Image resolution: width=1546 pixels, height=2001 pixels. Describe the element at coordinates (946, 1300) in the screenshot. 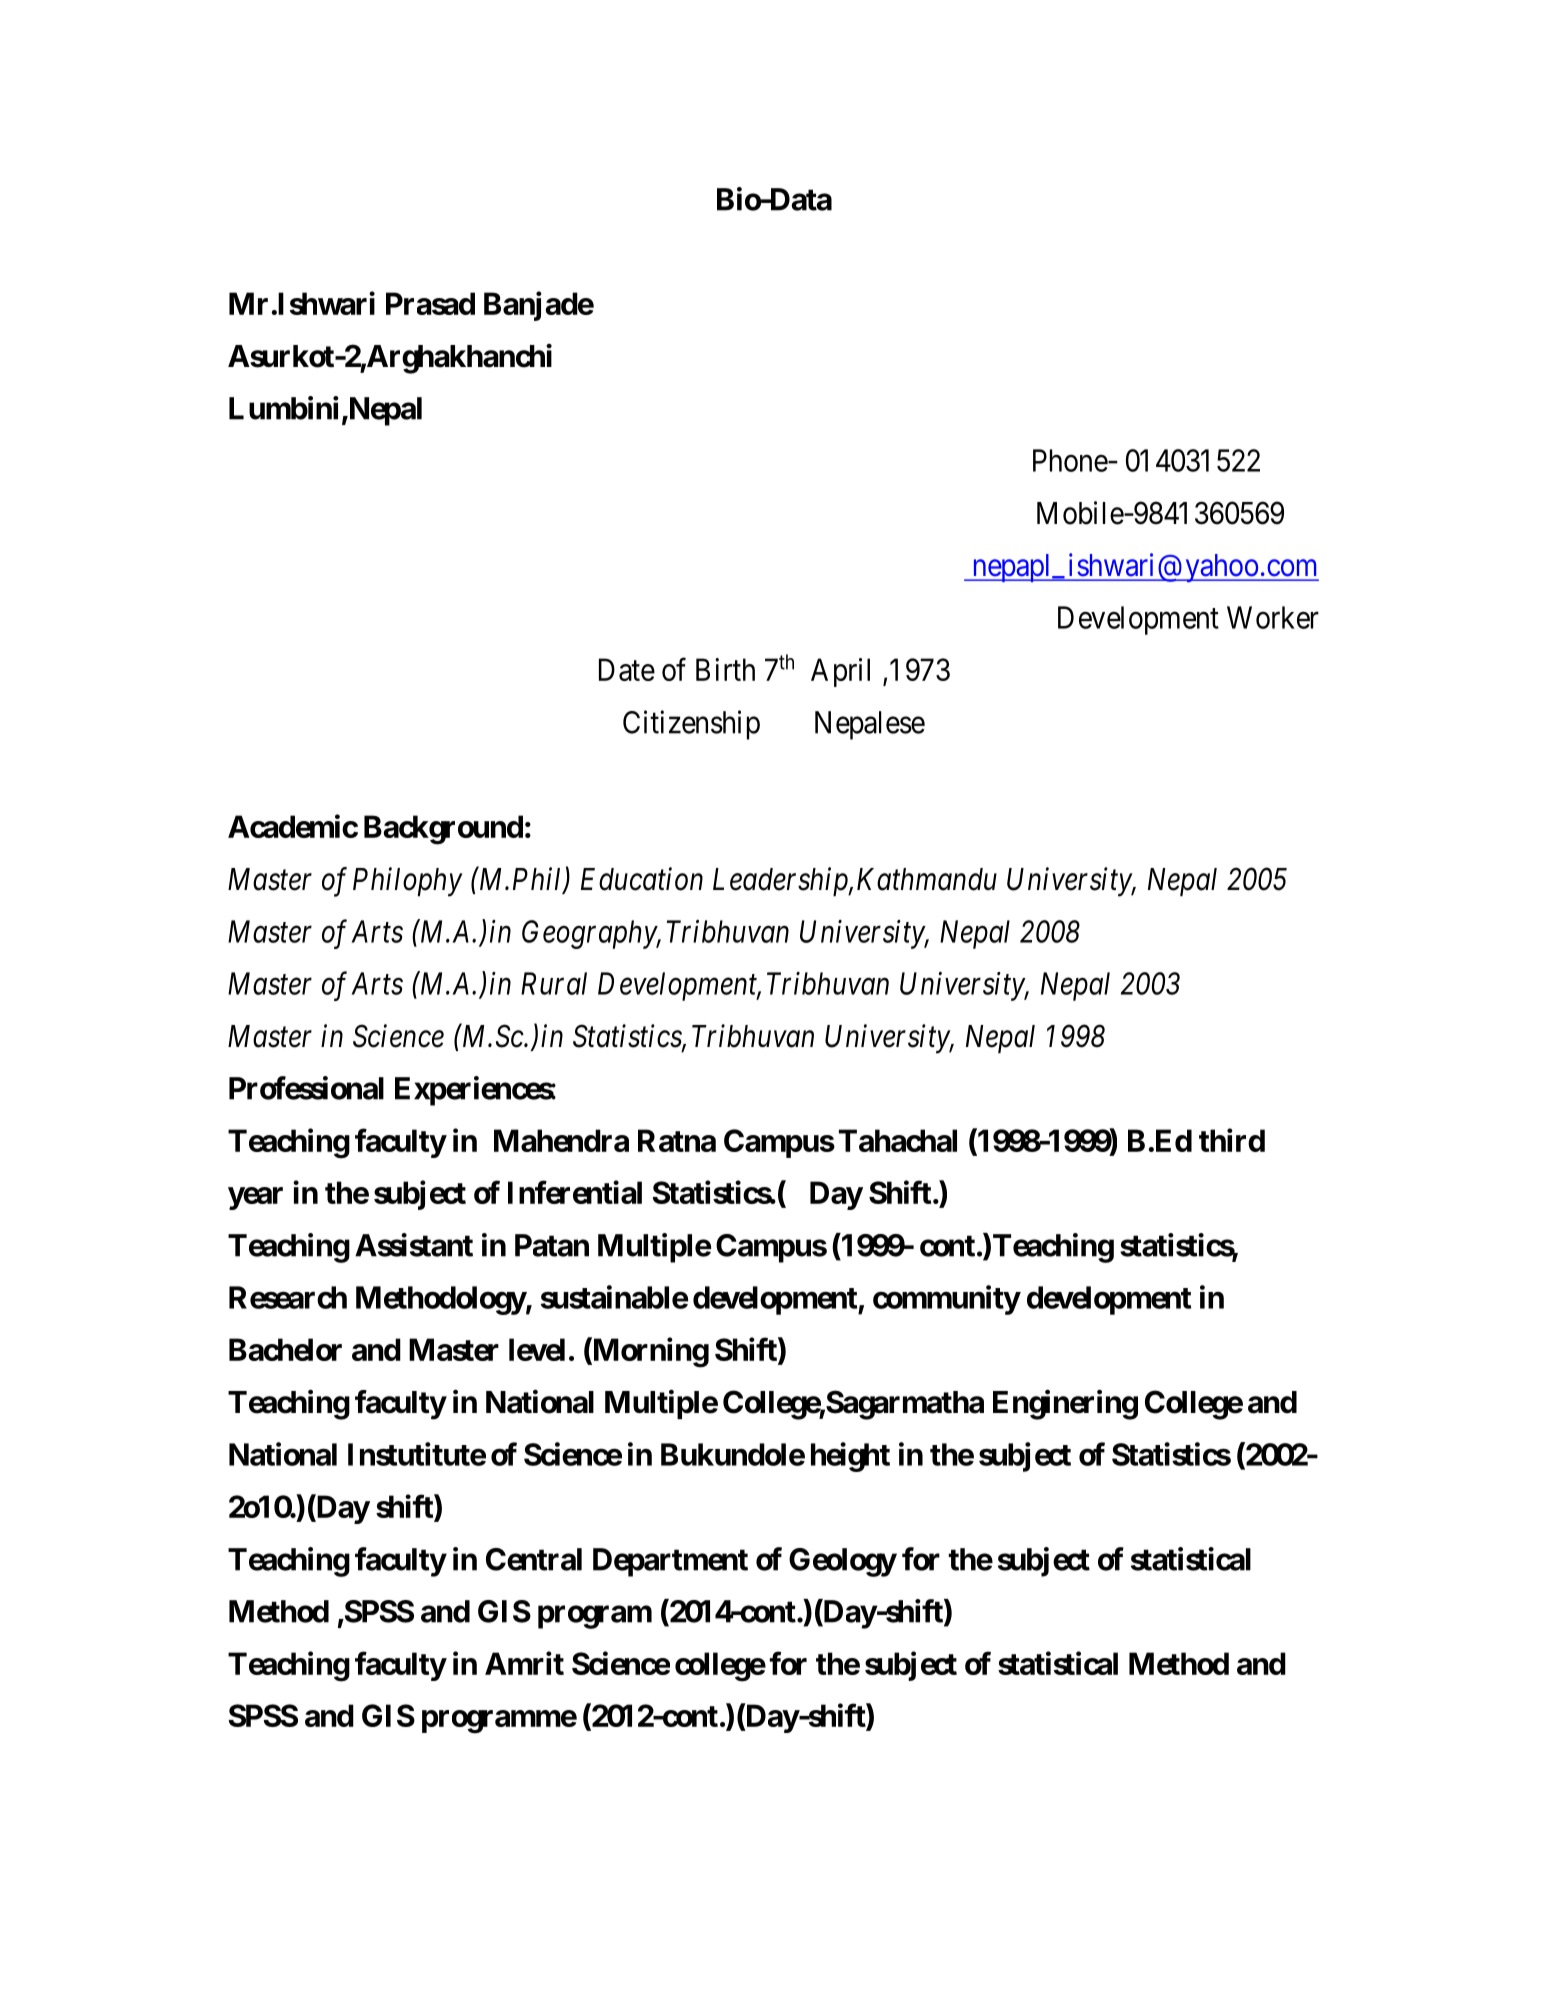

I see `community` at that location.
